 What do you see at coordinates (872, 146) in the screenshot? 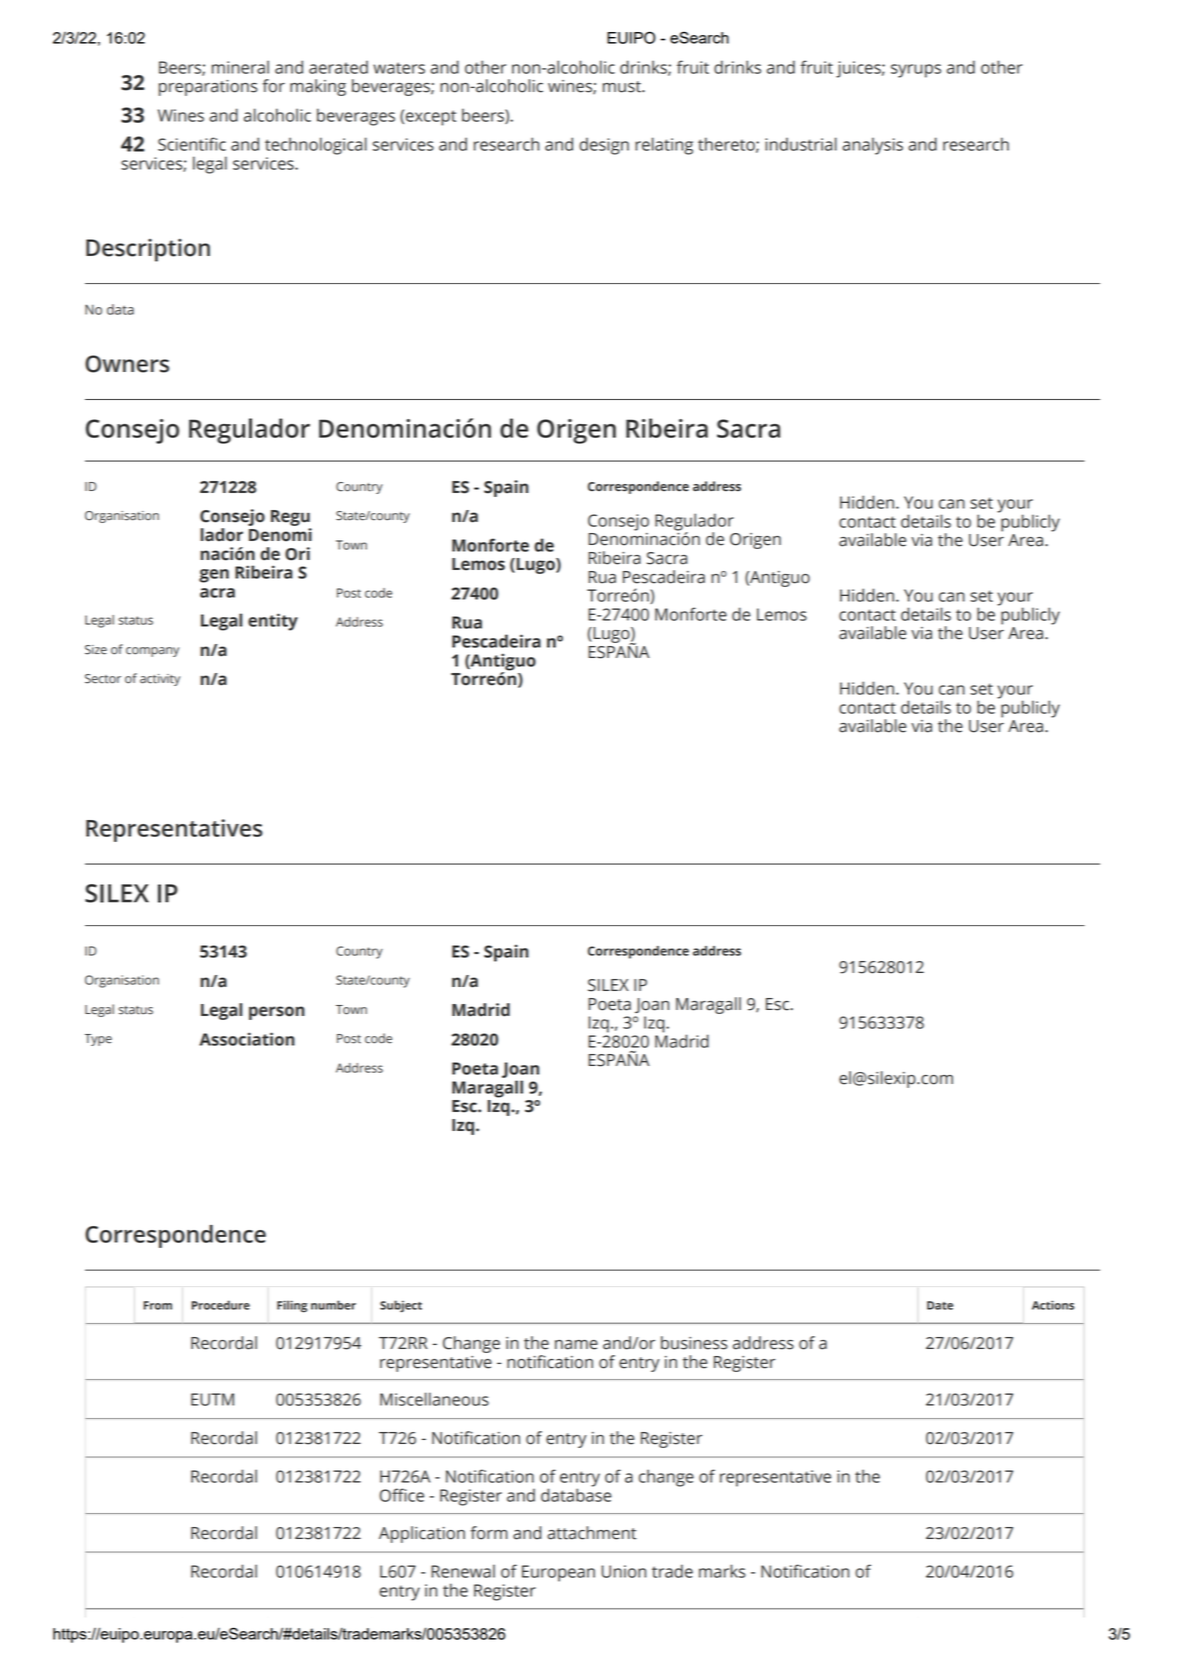
I see `analysis` at bounding box center [872, 146].
